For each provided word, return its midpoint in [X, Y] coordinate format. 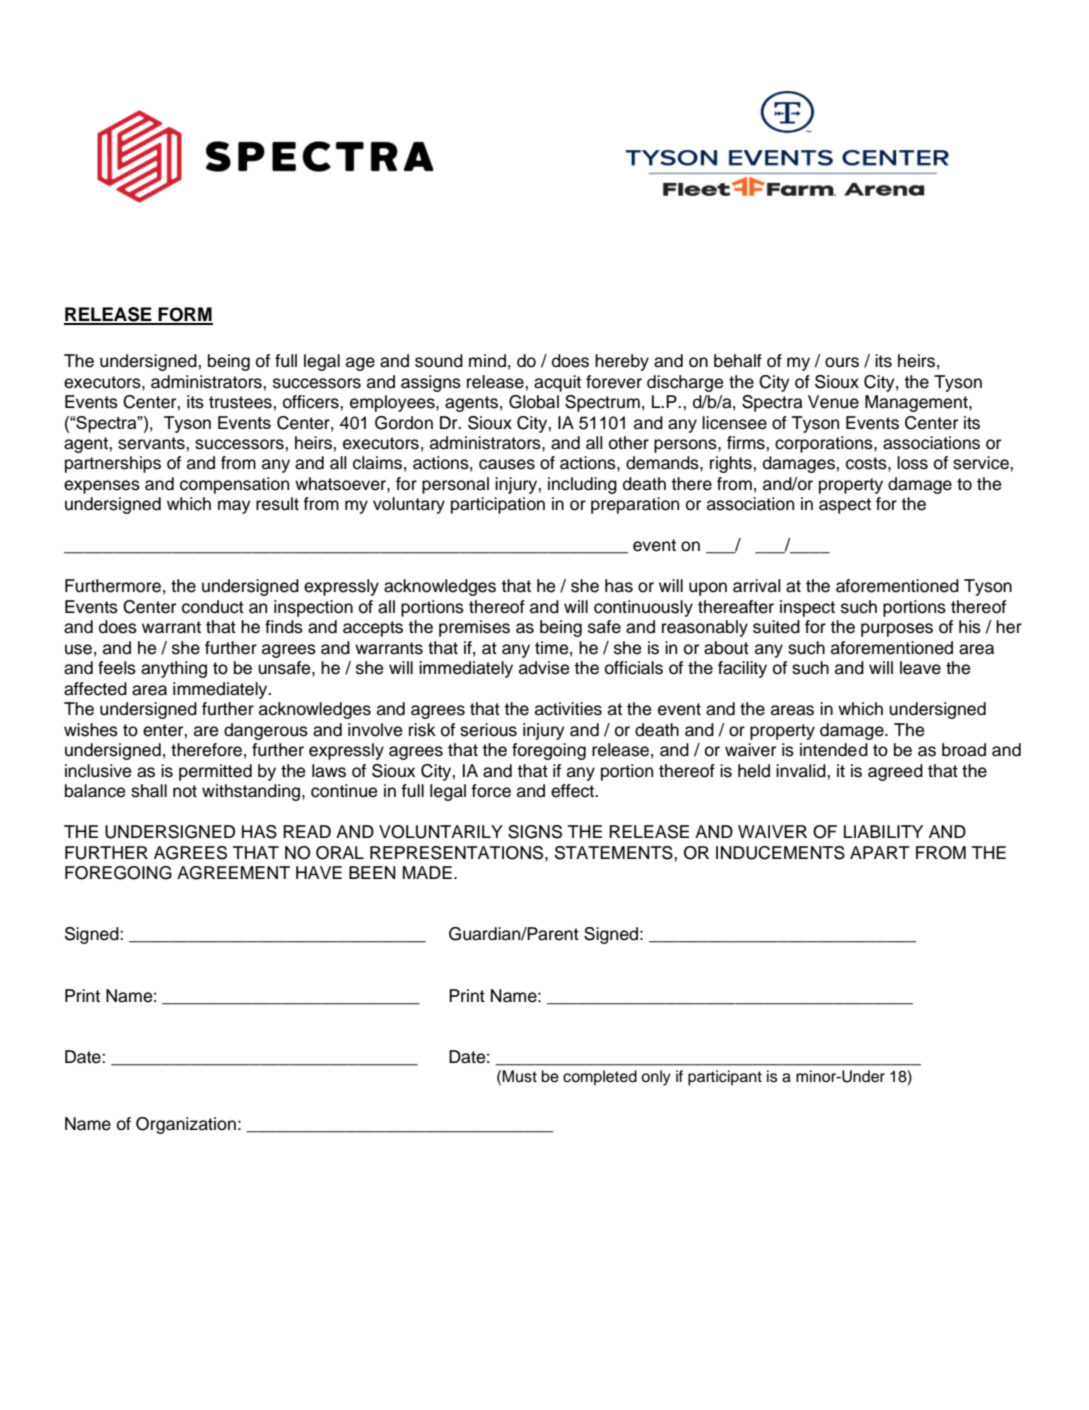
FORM [184, 315]
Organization [186, 1125]
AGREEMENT [233, 873]
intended [834, 750]
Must [519, 1076]
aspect [845, 506]
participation [498, 505]
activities [568, 709]
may [234, 507]
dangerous [266, 731]
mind [487, 361]
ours [842, 362]
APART [880, 852]
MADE [427, 872]
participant [725, 1078]
